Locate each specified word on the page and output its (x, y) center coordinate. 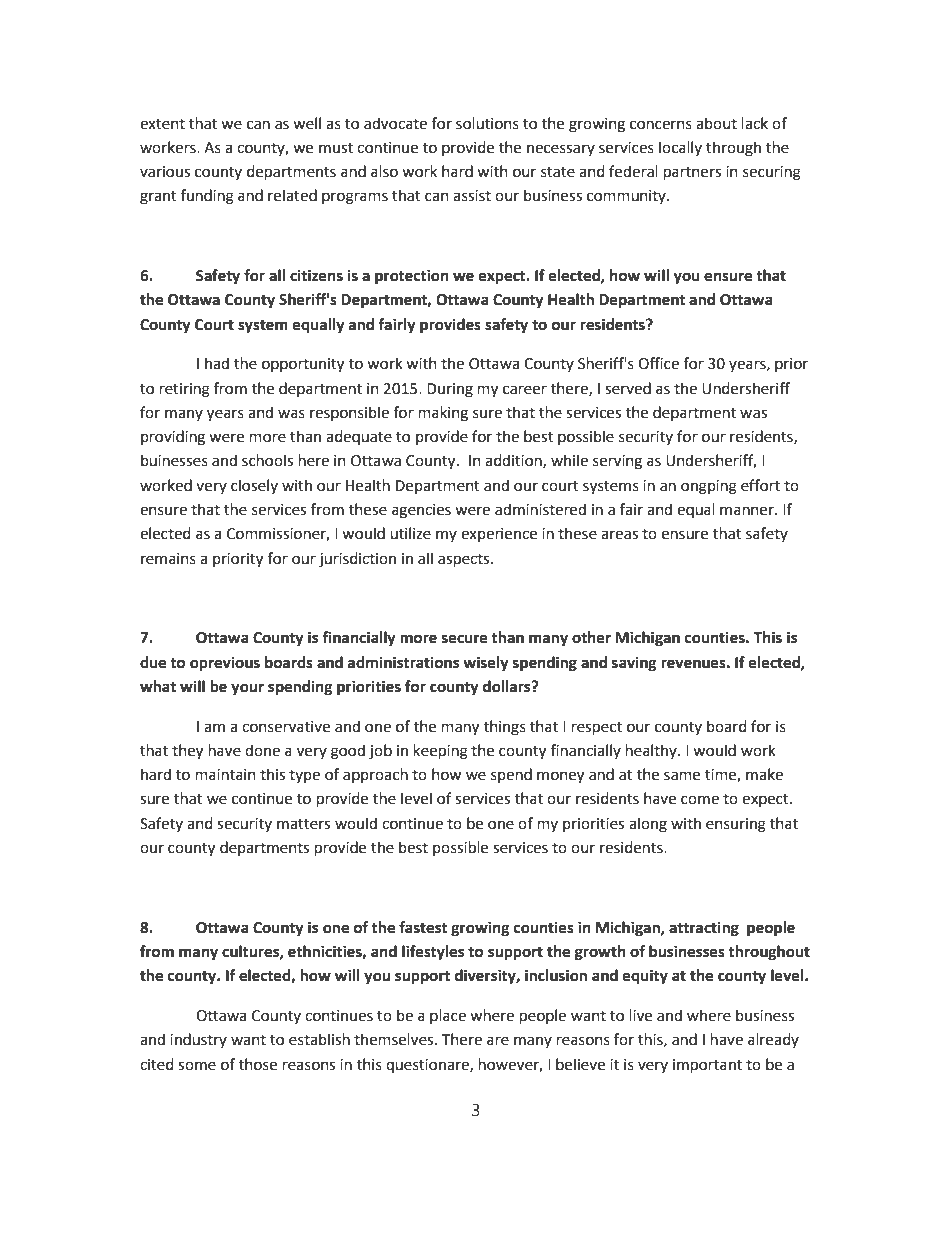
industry (198, 1040)
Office (658, 363)
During (450, 390)
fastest (423, 927)
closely (254, 486)
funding (207, 197)
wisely (486, 664)
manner (748, 511)
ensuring (736, 825)
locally (680, 148)
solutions (487, 123)
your (247, 689)
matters (303, 824)
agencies (421, 511)
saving (634, 664)
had (217, 363)
